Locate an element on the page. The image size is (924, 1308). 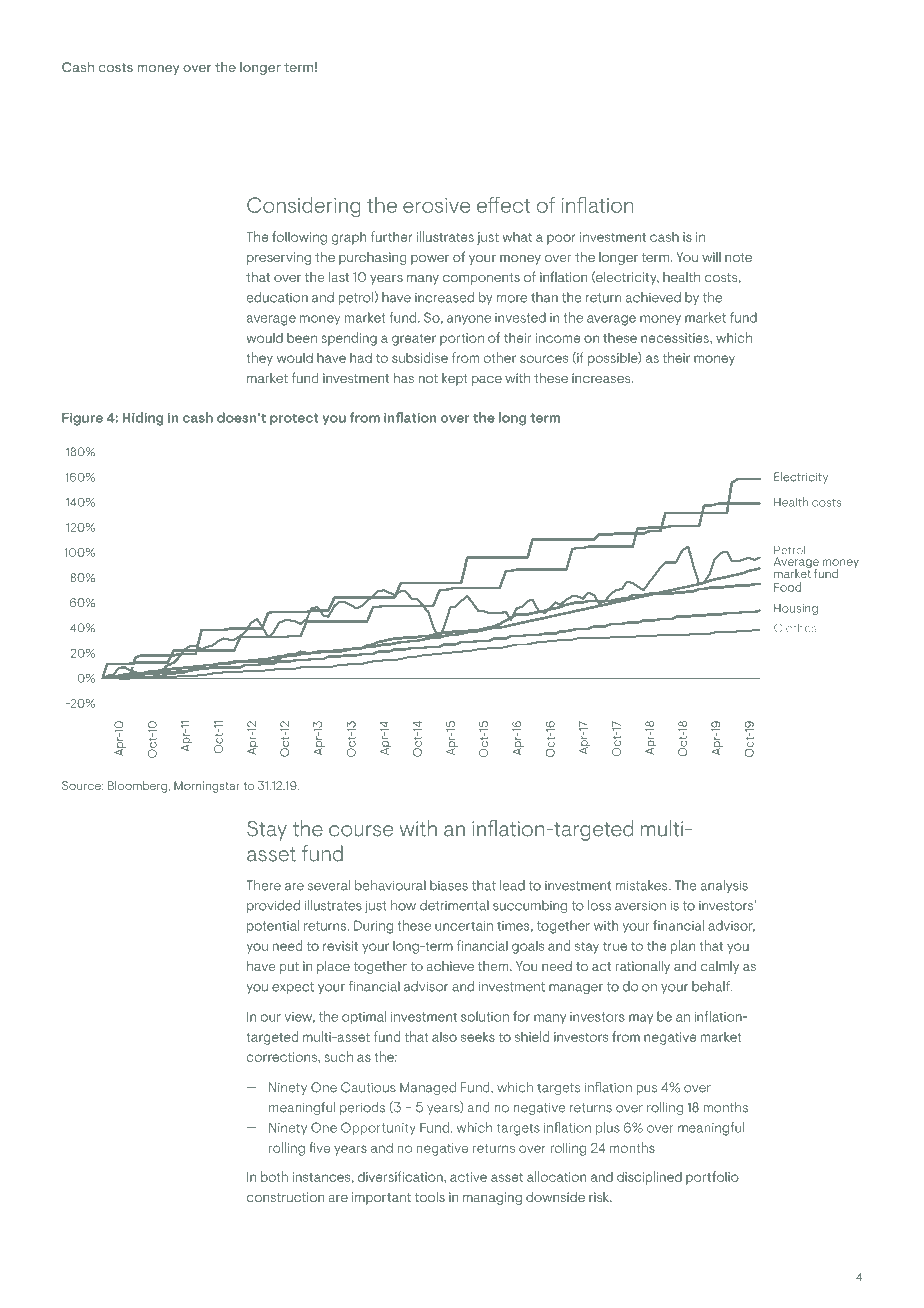
kept is located at coordinates (455, 379).
